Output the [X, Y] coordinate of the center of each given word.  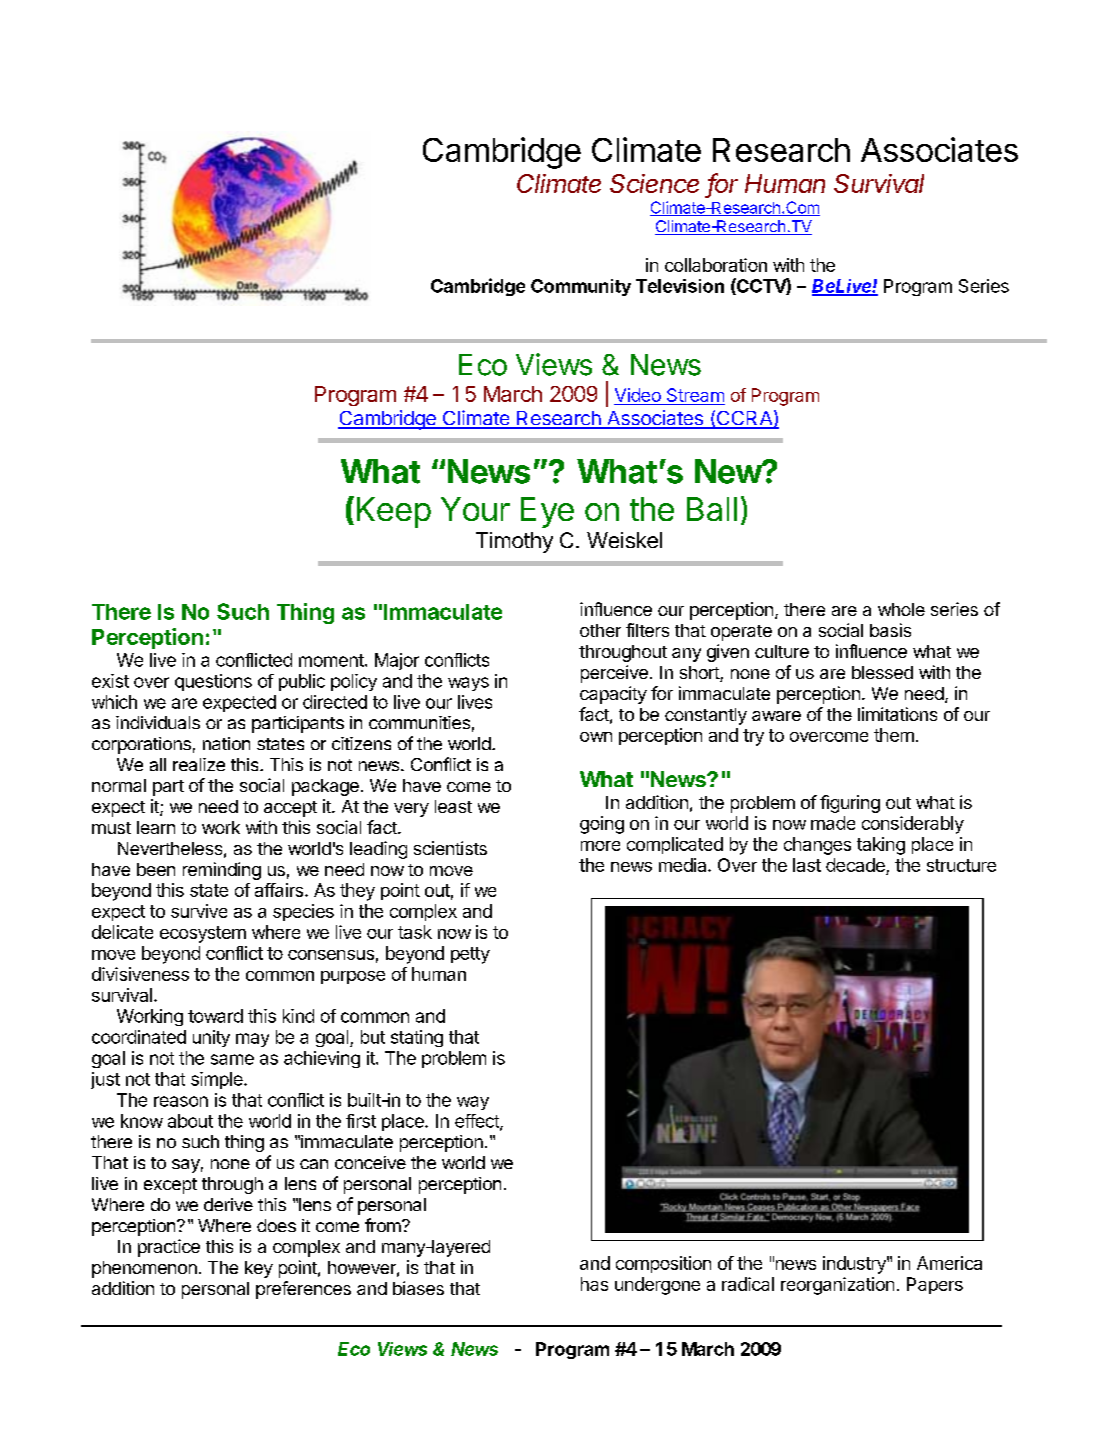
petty [470, 955]
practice [169, 1248]
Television [680, 286]
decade [856, 866]
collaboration [716, 265]
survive [199, 911]
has [594, 1284]
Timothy [514, 542]
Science [654, 183]
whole [901, 609]
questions [213, 682]
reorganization [837, 1286]
